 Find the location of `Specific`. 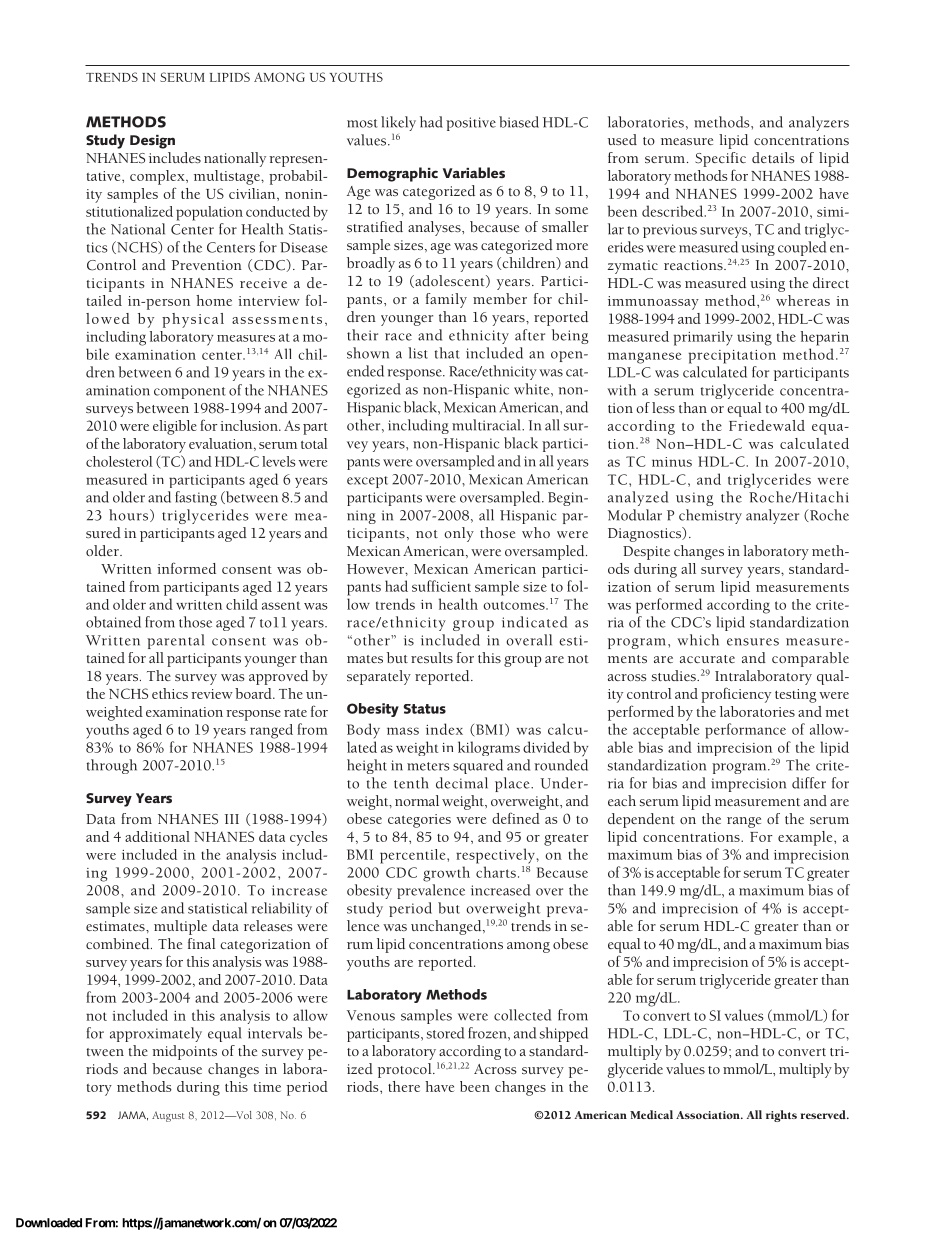

Specific is located at coordinates (720, 159).
